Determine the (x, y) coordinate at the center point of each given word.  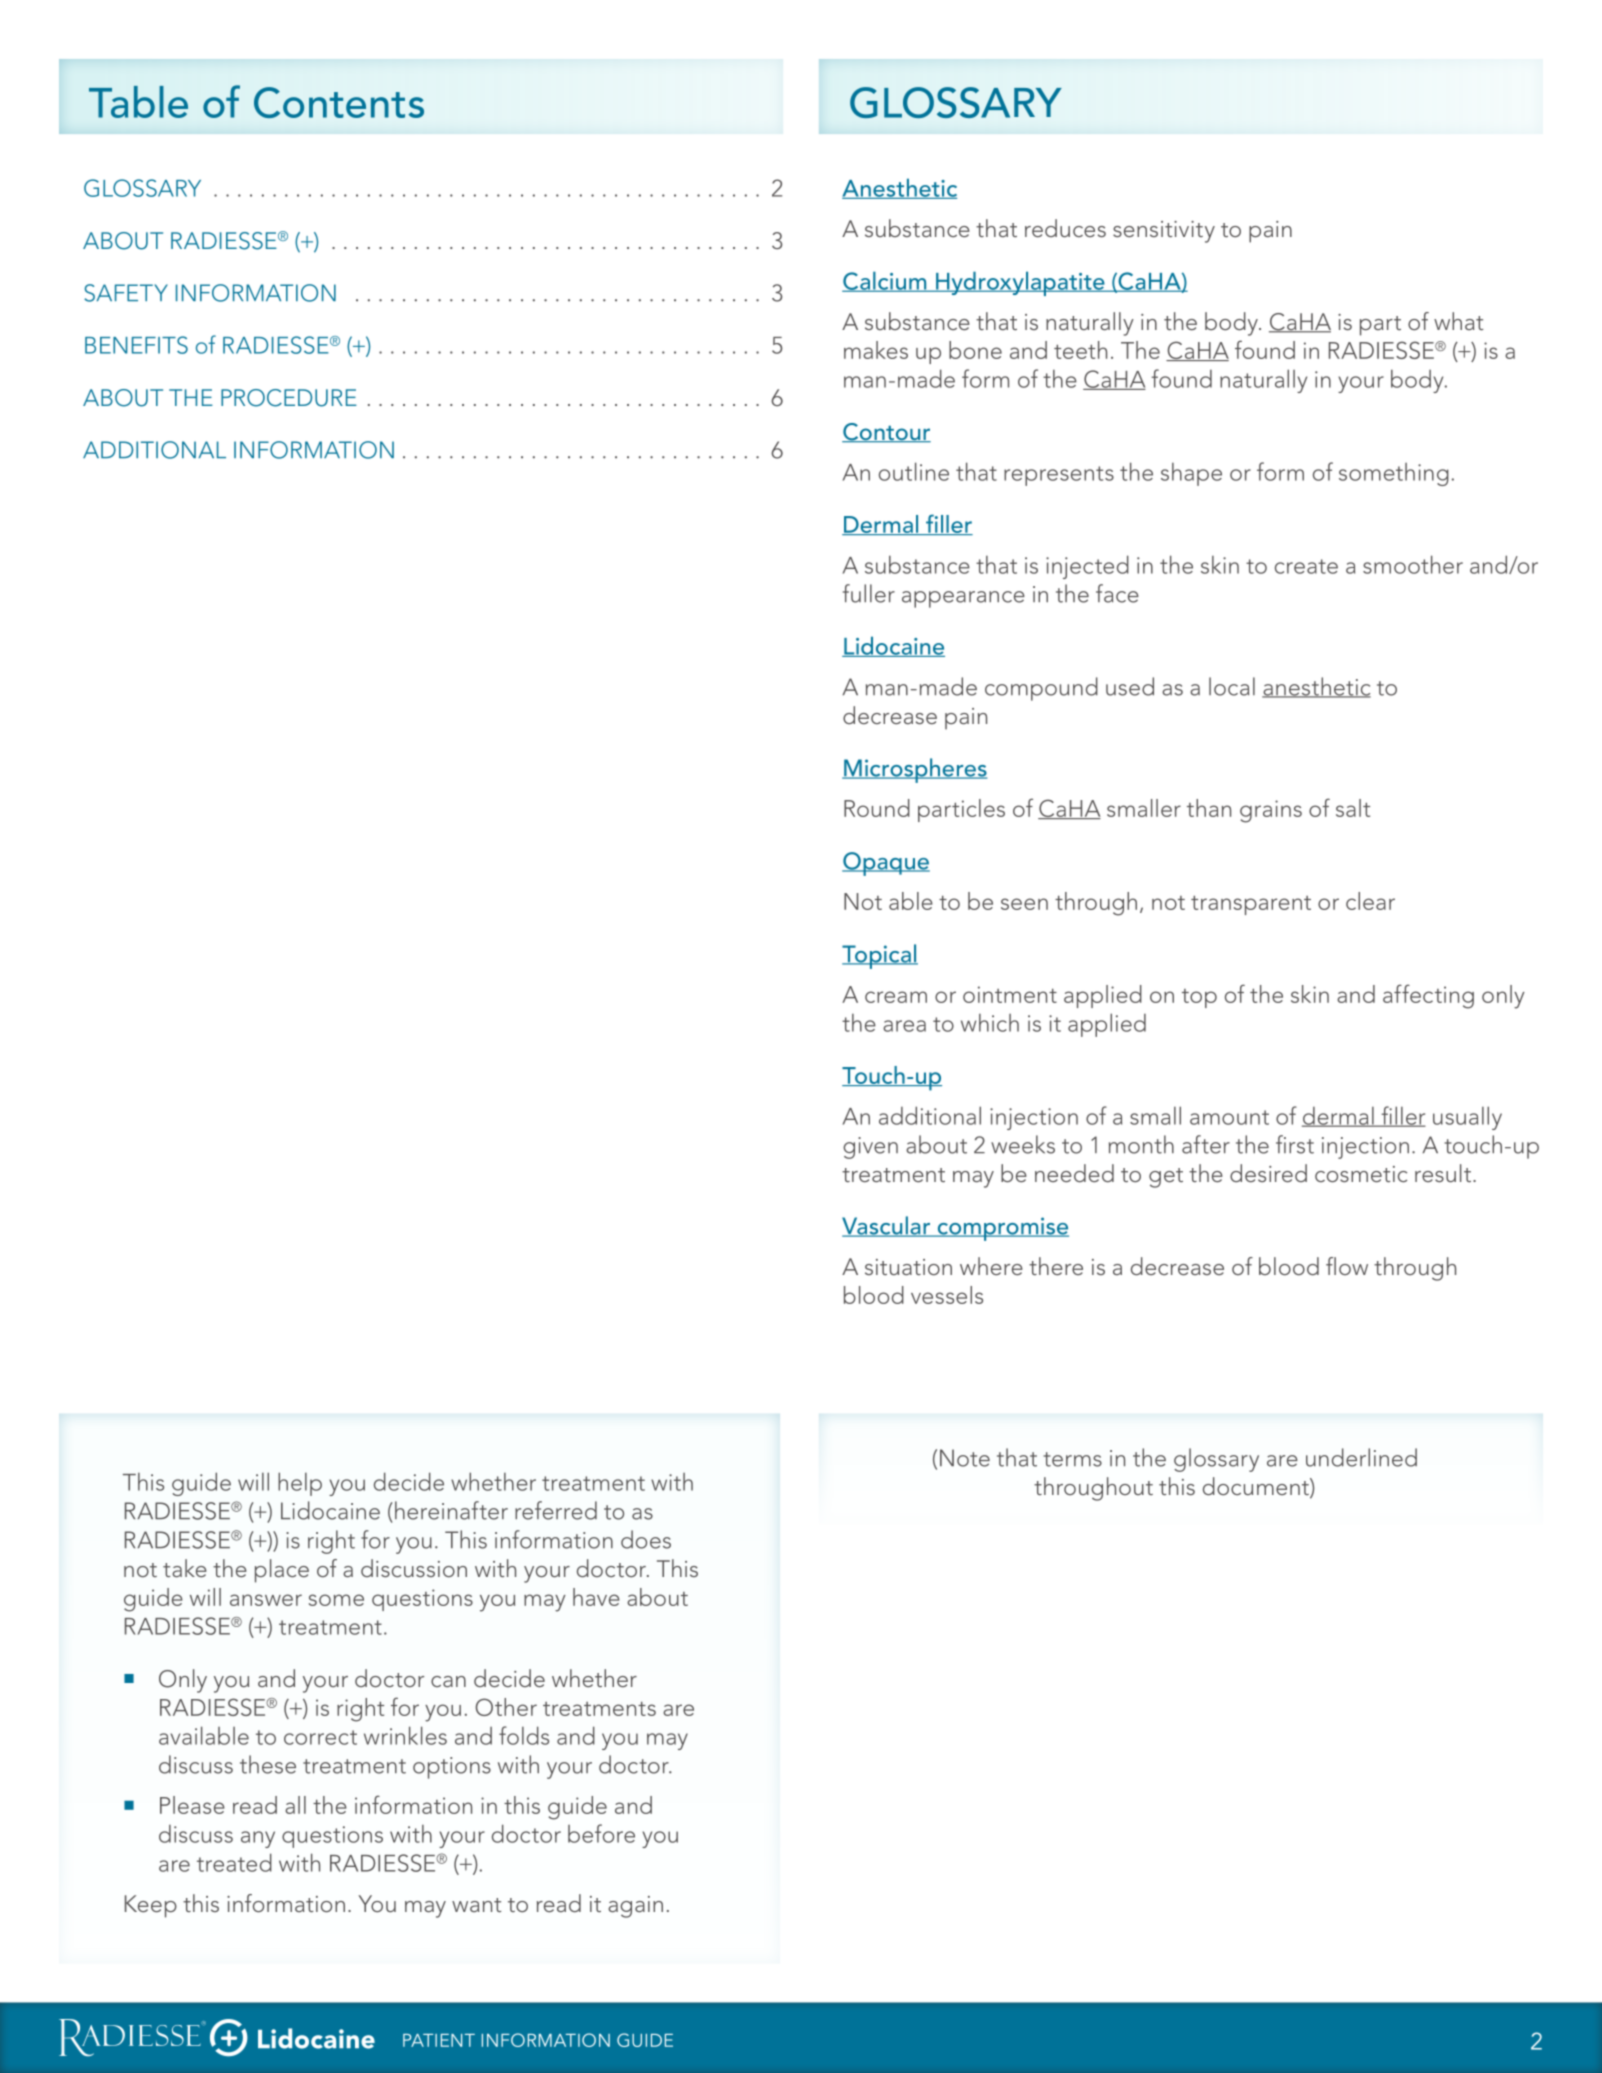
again (635, 1907)
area (904, 1026)
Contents (339, 102)
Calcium (885, 281)
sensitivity (1164, 232)
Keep (151, 1906)
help (300, 1484)
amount (1229, 1117)
